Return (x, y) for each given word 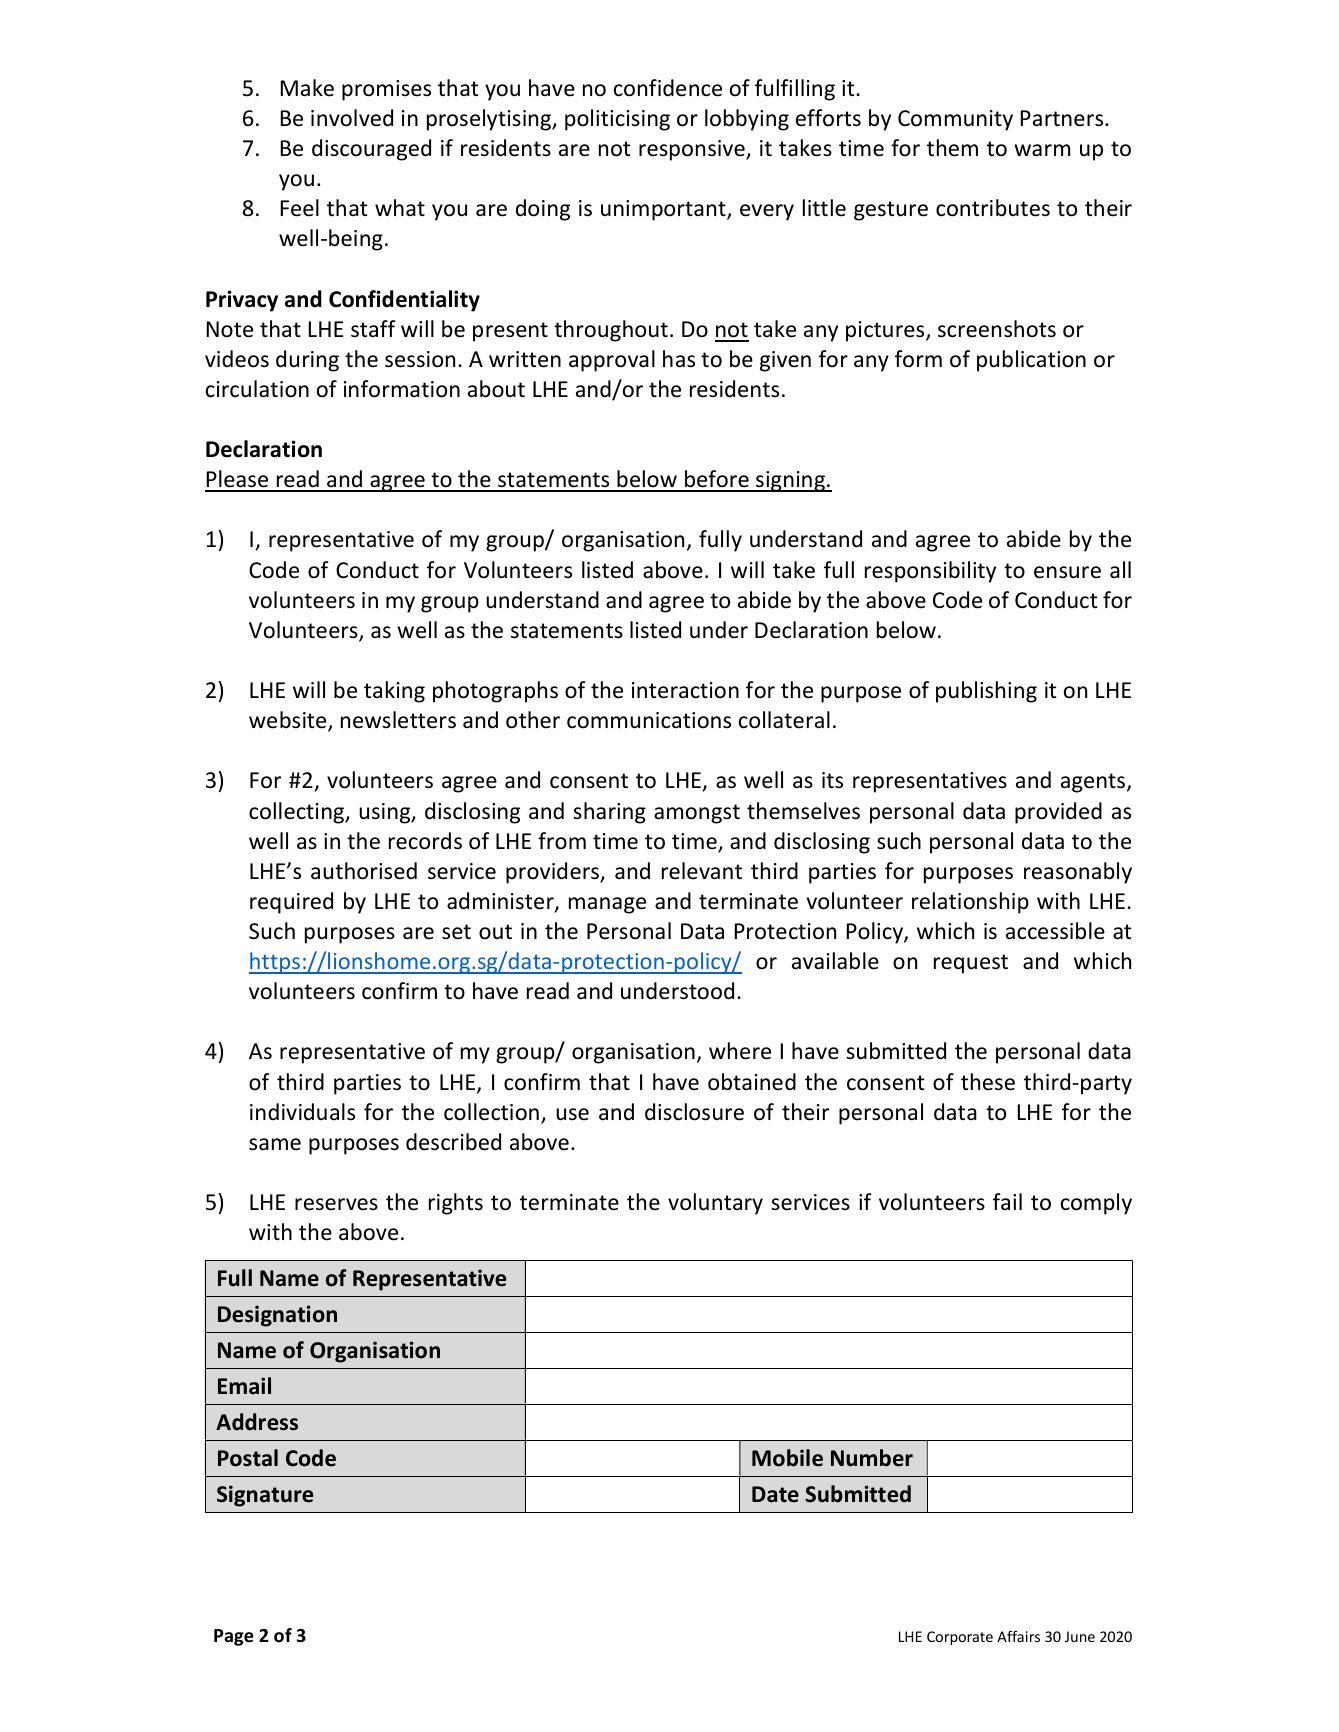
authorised (364, 871)
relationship (970, 903)
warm (1042, 150)
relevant (702, 871)
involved (352, 118)
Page (234, 1637)
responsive (693, 150)
